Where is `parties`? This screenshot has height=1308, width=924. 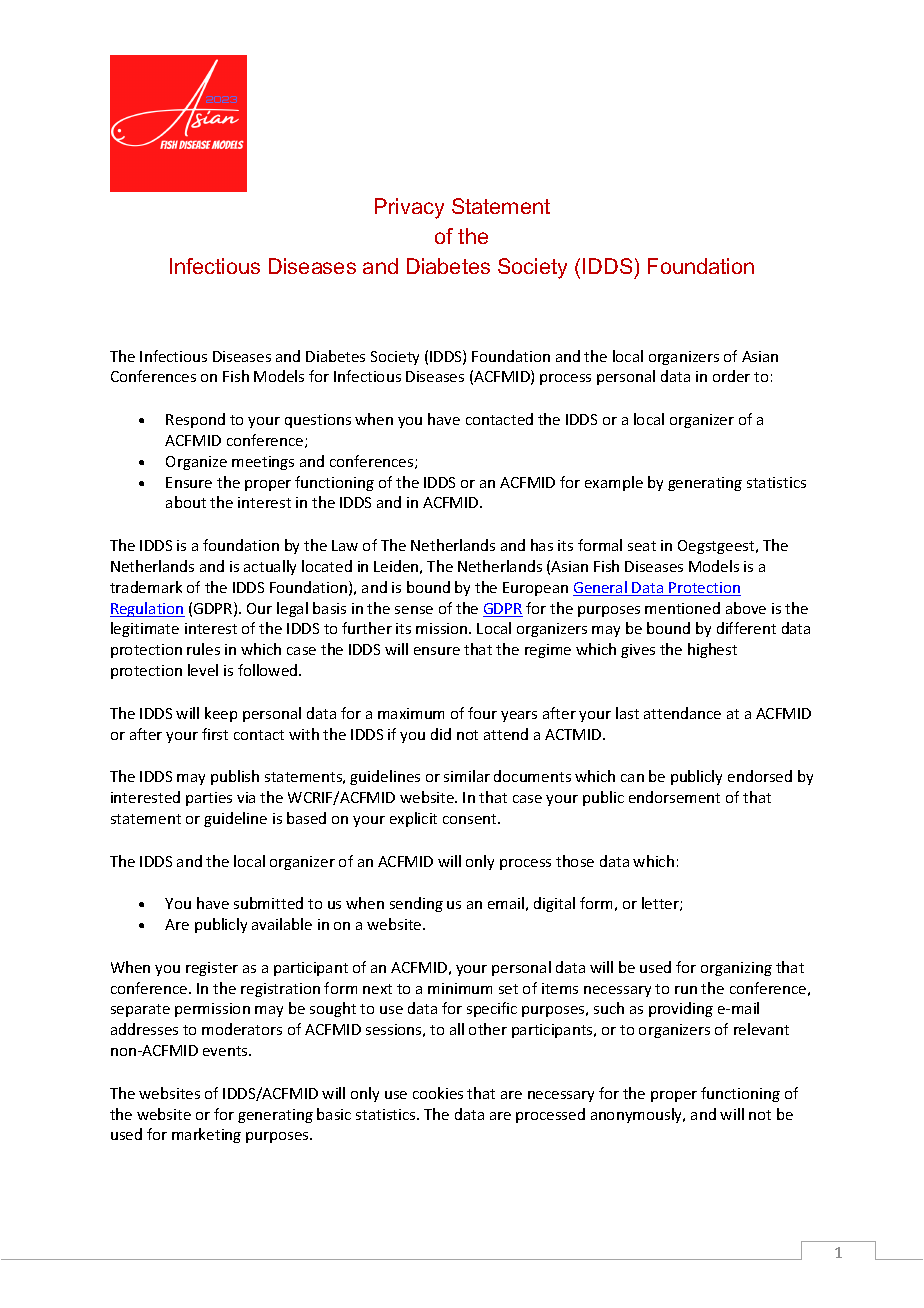
parties is located at coordinates (209, 799).
